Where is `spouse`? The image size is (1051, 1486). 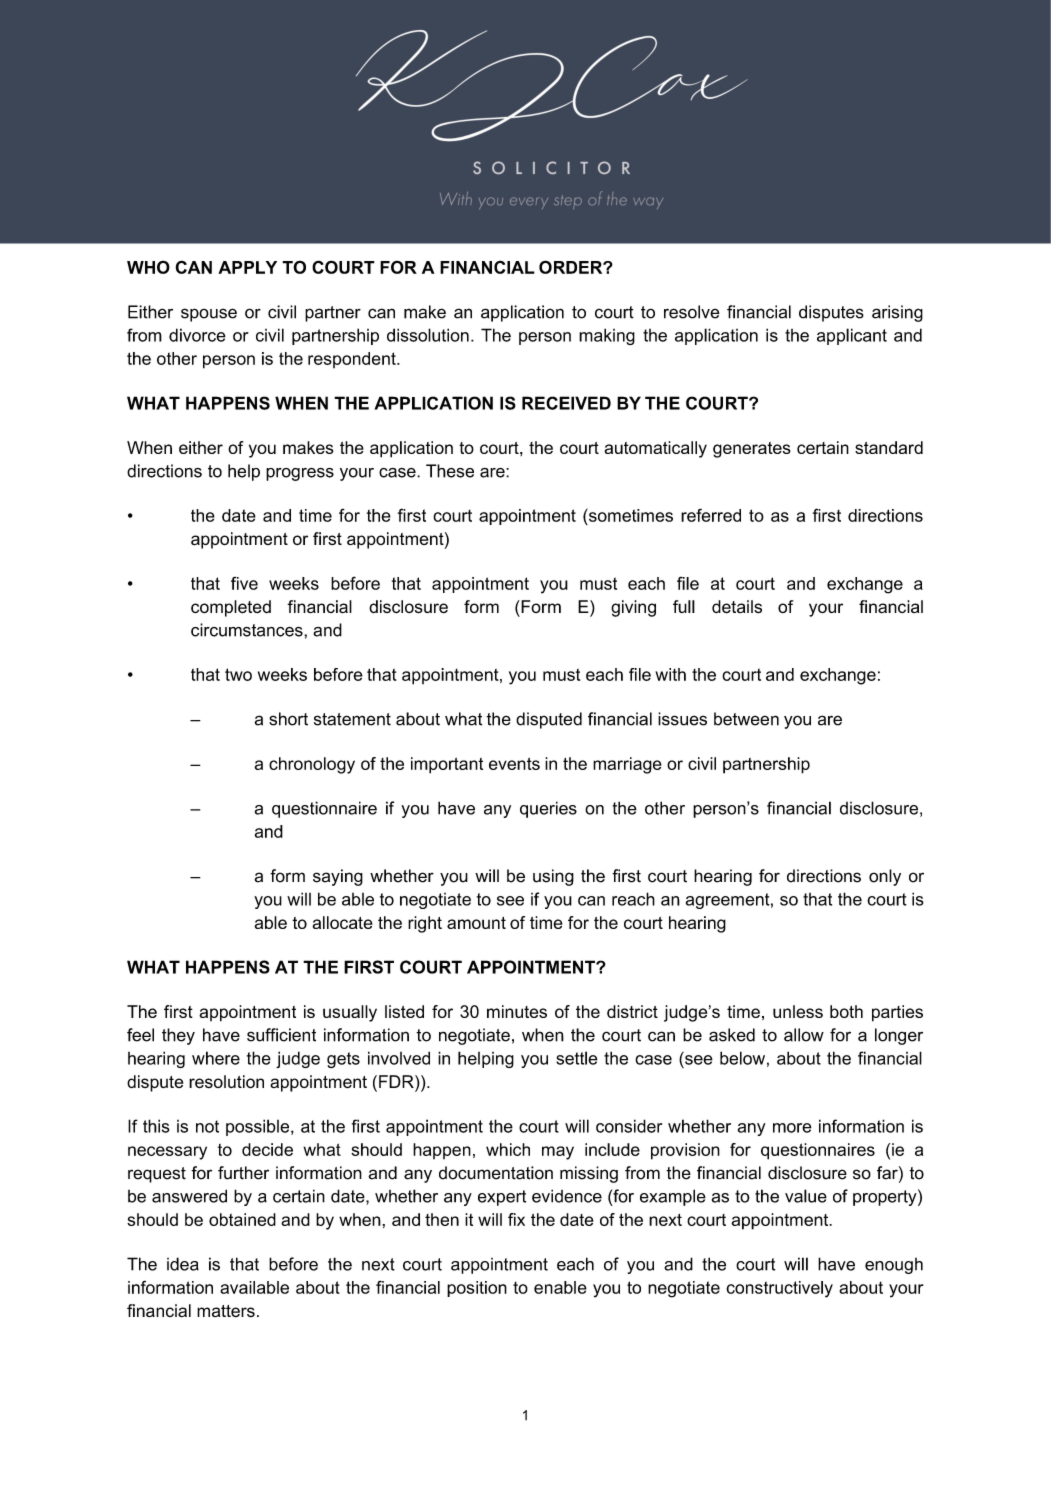 spouse is located at coordinates (209, 315).
